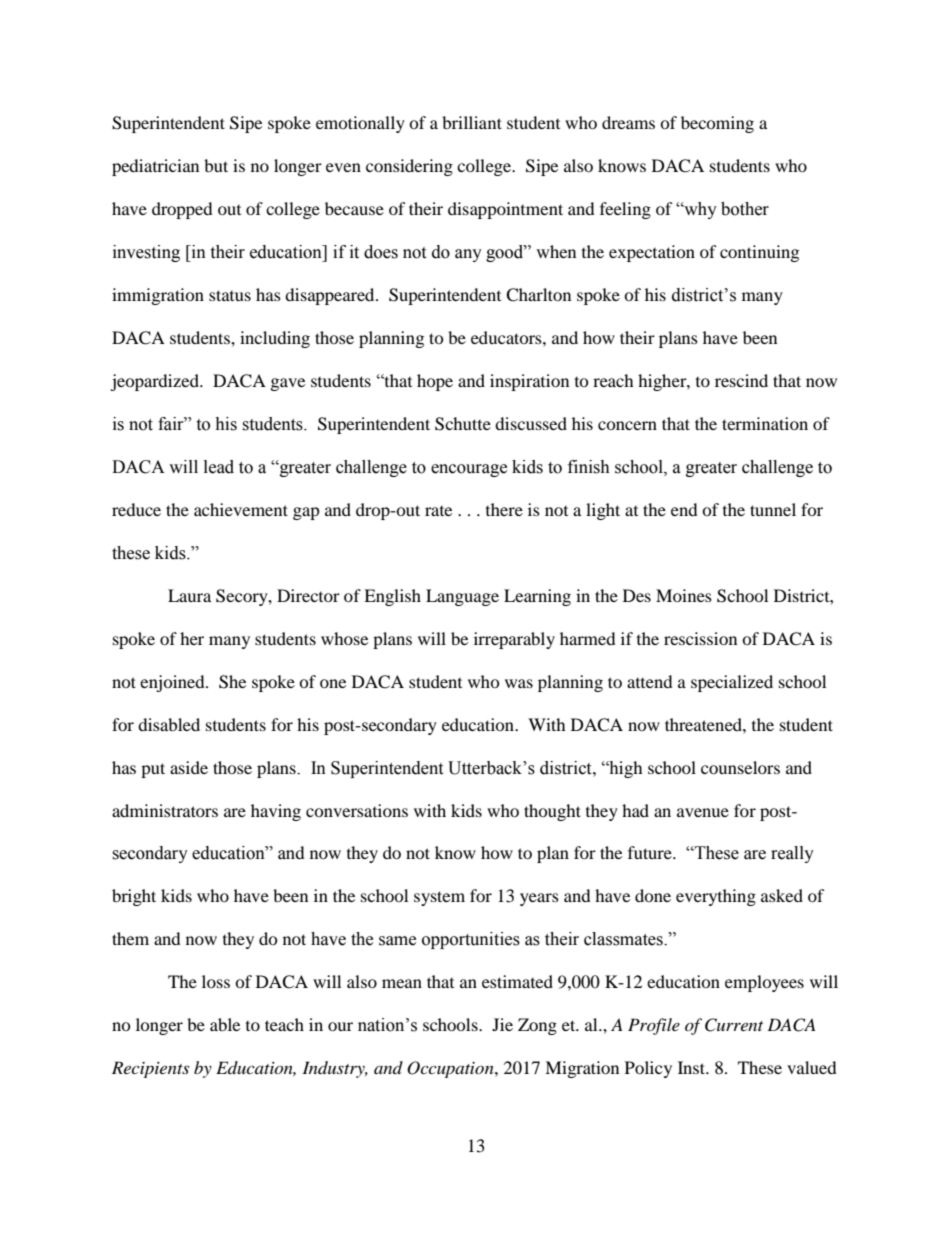  What do you see at coordinates (684, 595) in the image?
I see `Moines` at bounding box center [684, 595].
